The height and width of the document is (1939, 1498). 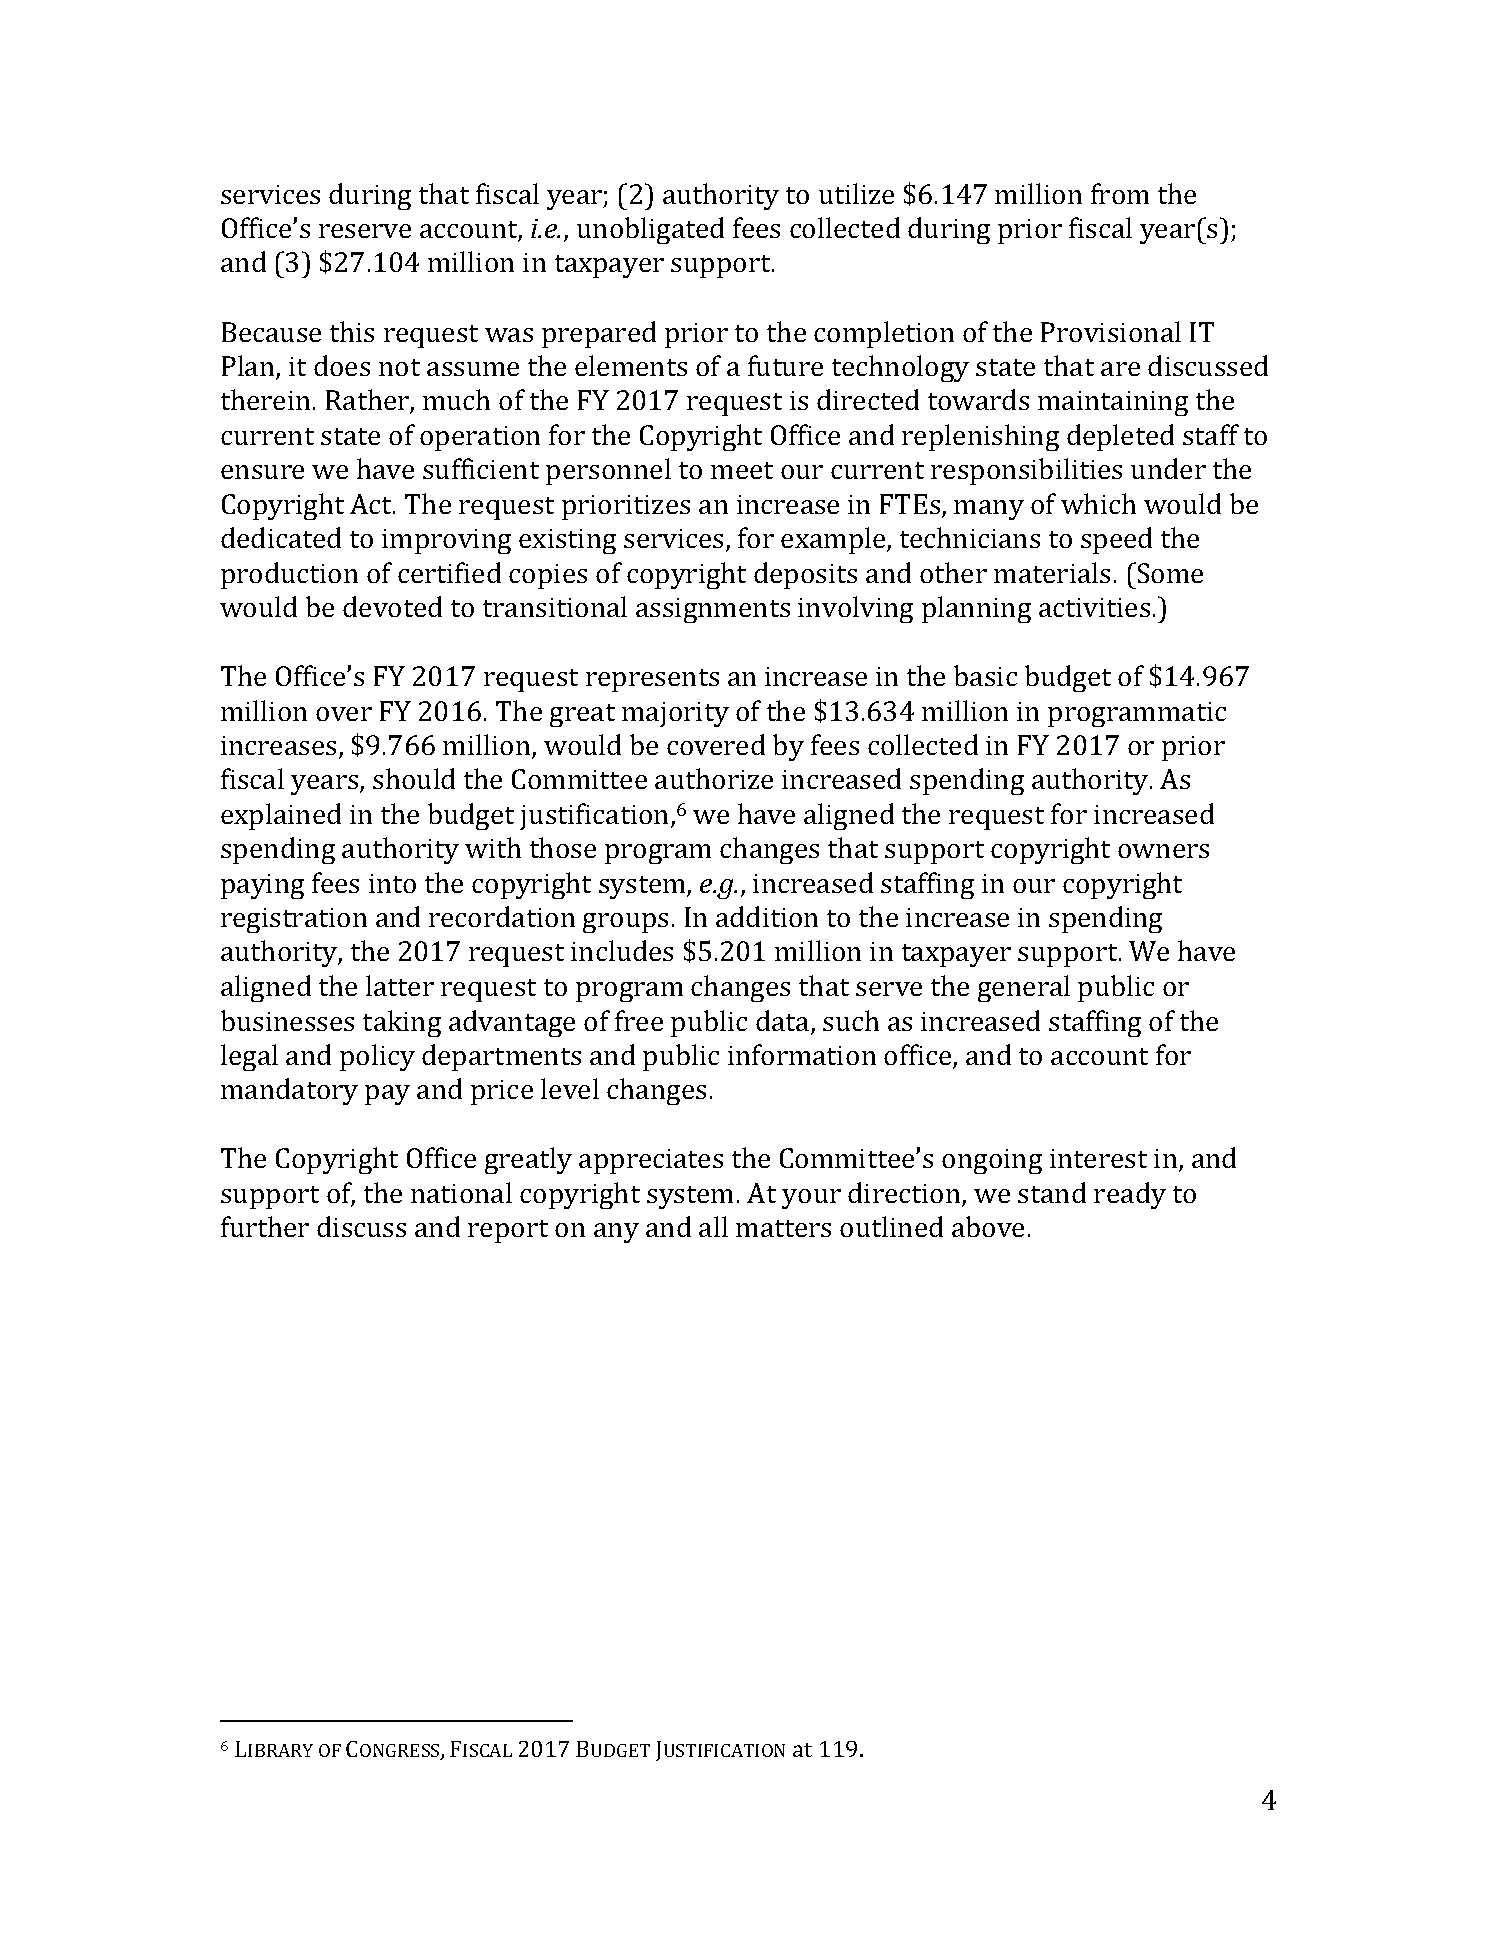 What do you see at coordinates (1120, 193) in the document?
I see `from` at bounding box center [1120, 193].
